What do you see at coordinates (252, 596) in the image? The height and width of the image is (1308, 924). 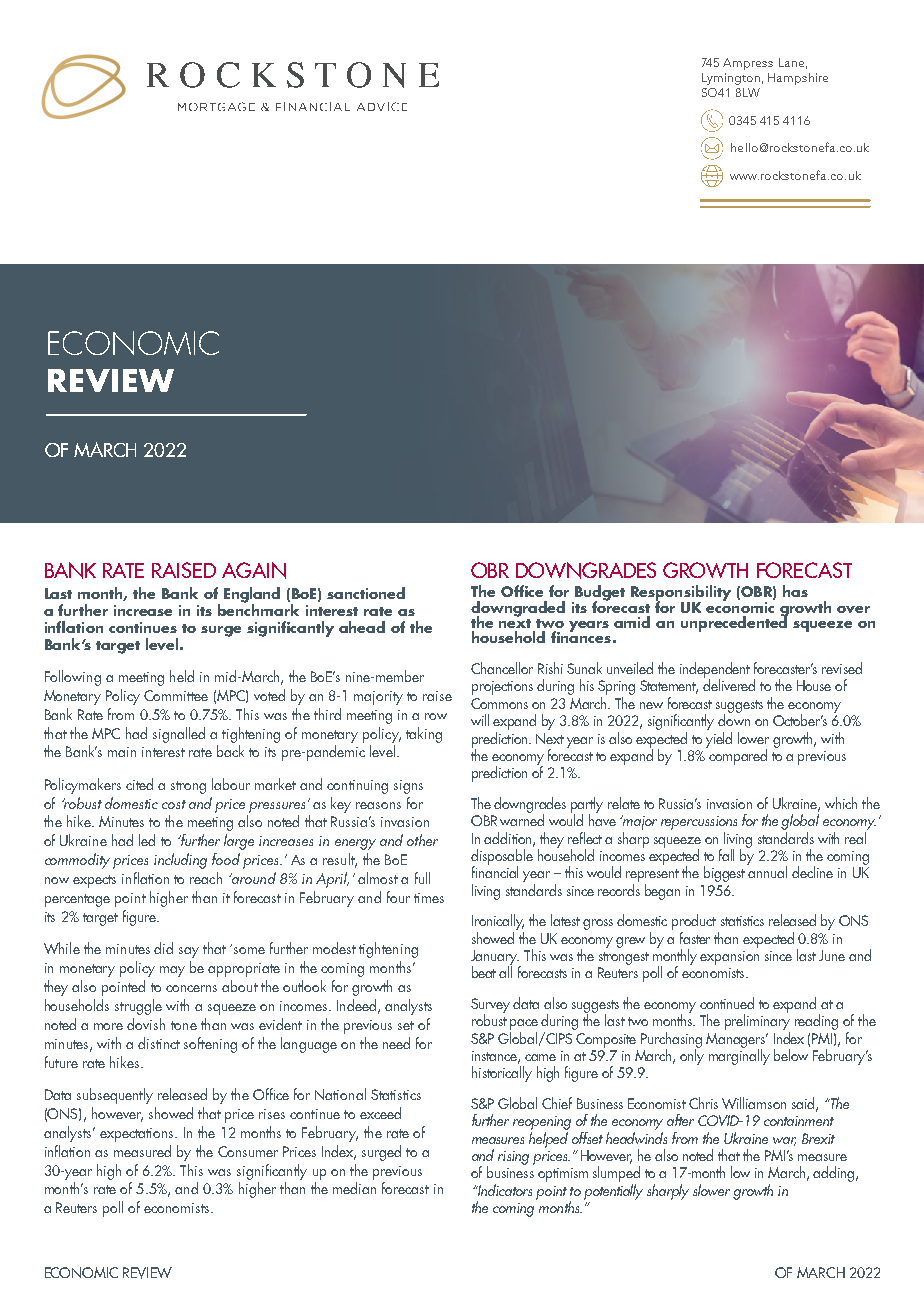 I see `England` at bounding box center [252, 596].
